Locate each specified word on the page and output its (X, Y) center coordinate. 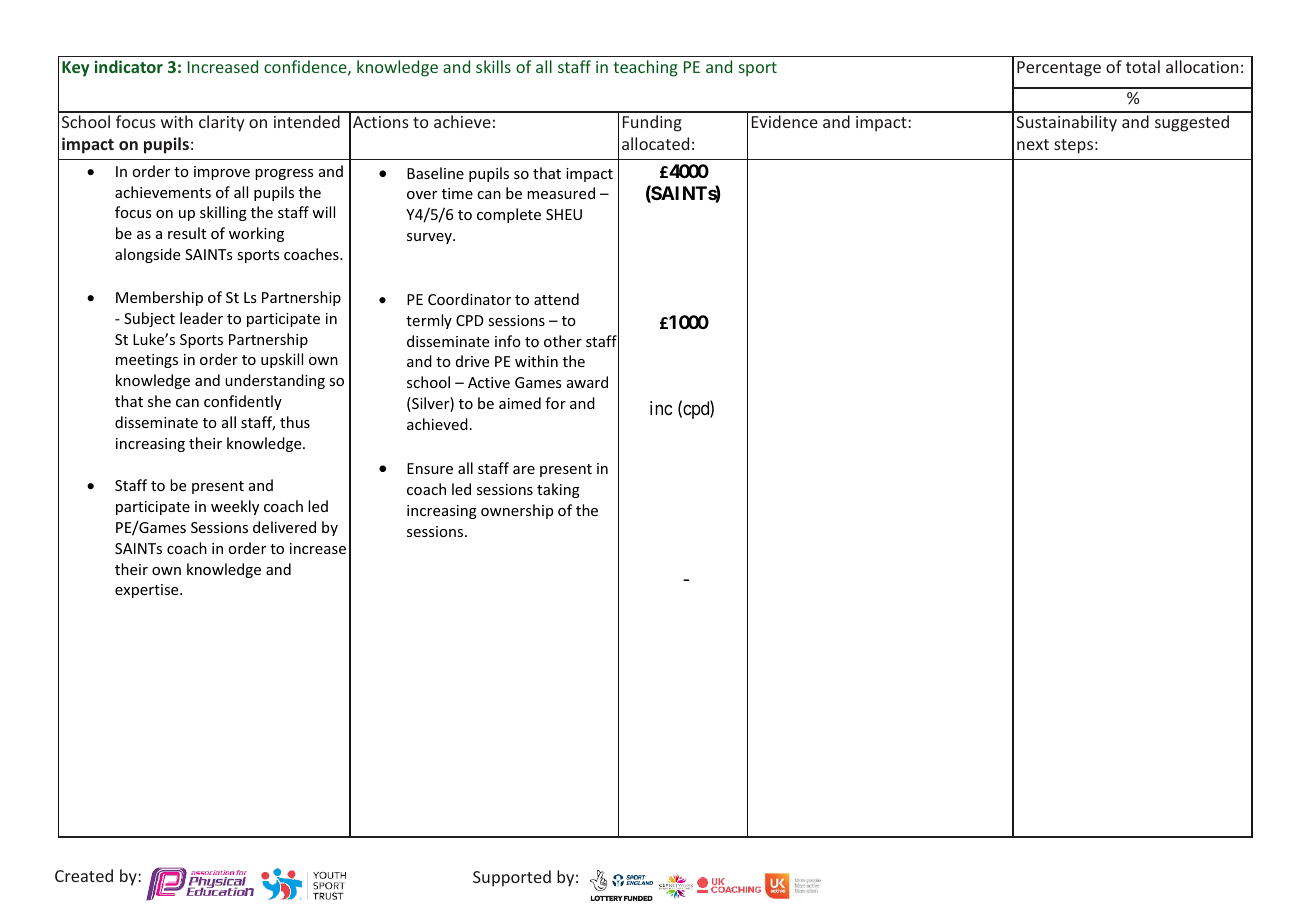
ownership (517, 511)
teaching (645, 68)
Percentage (1059, 69)
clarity (221, 123)
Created (84, 875)
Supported (512, 878)
